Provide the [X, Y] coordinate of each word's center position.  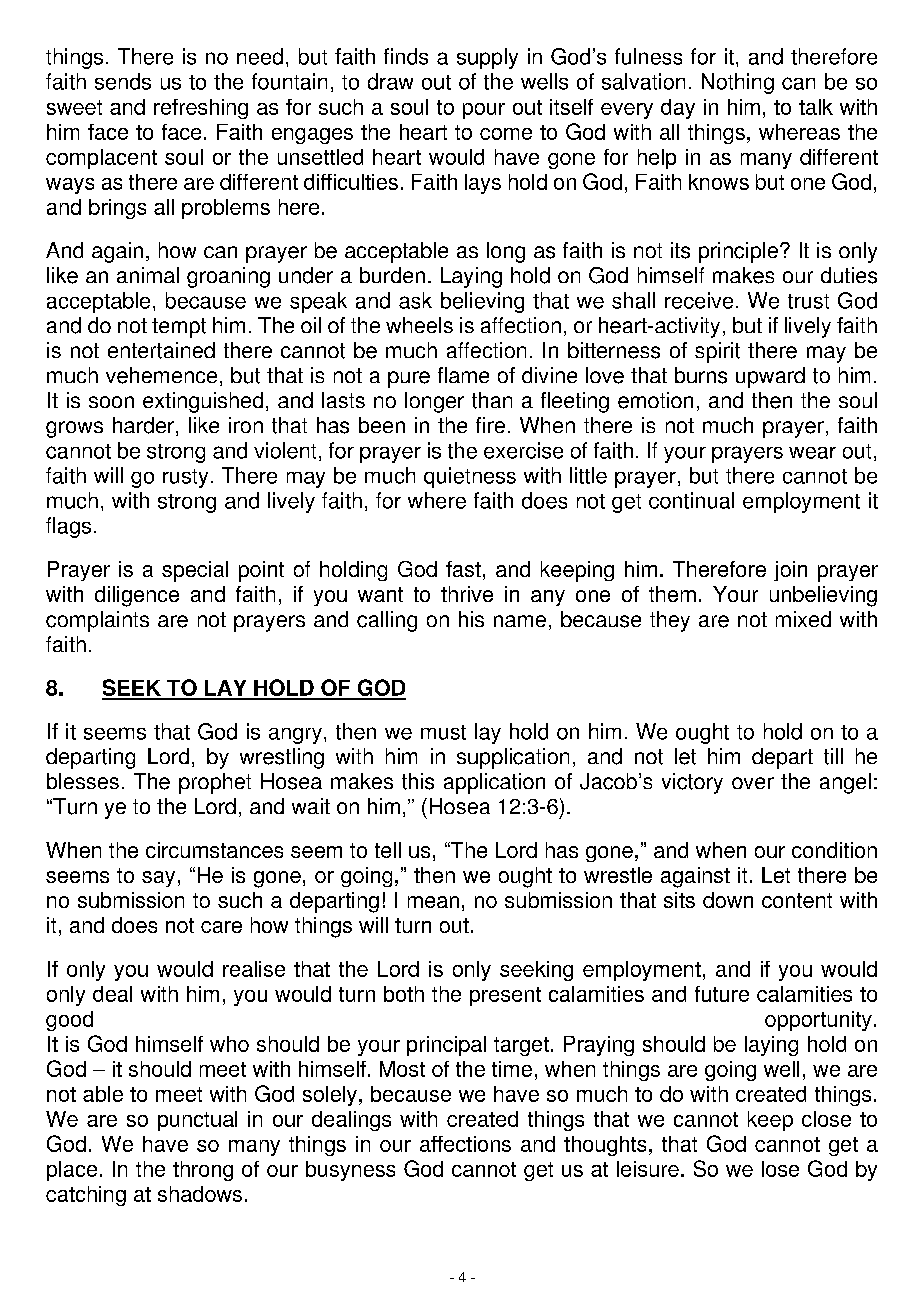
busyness [350, 1171]
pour [484, 111]
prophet [215, 783]
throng [203, 1171]
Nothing [738, 83]
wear [812, 453]
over [753, 783]
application [494, 783]
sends [123, 81]
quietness [470, 477]
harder [143, 425]
